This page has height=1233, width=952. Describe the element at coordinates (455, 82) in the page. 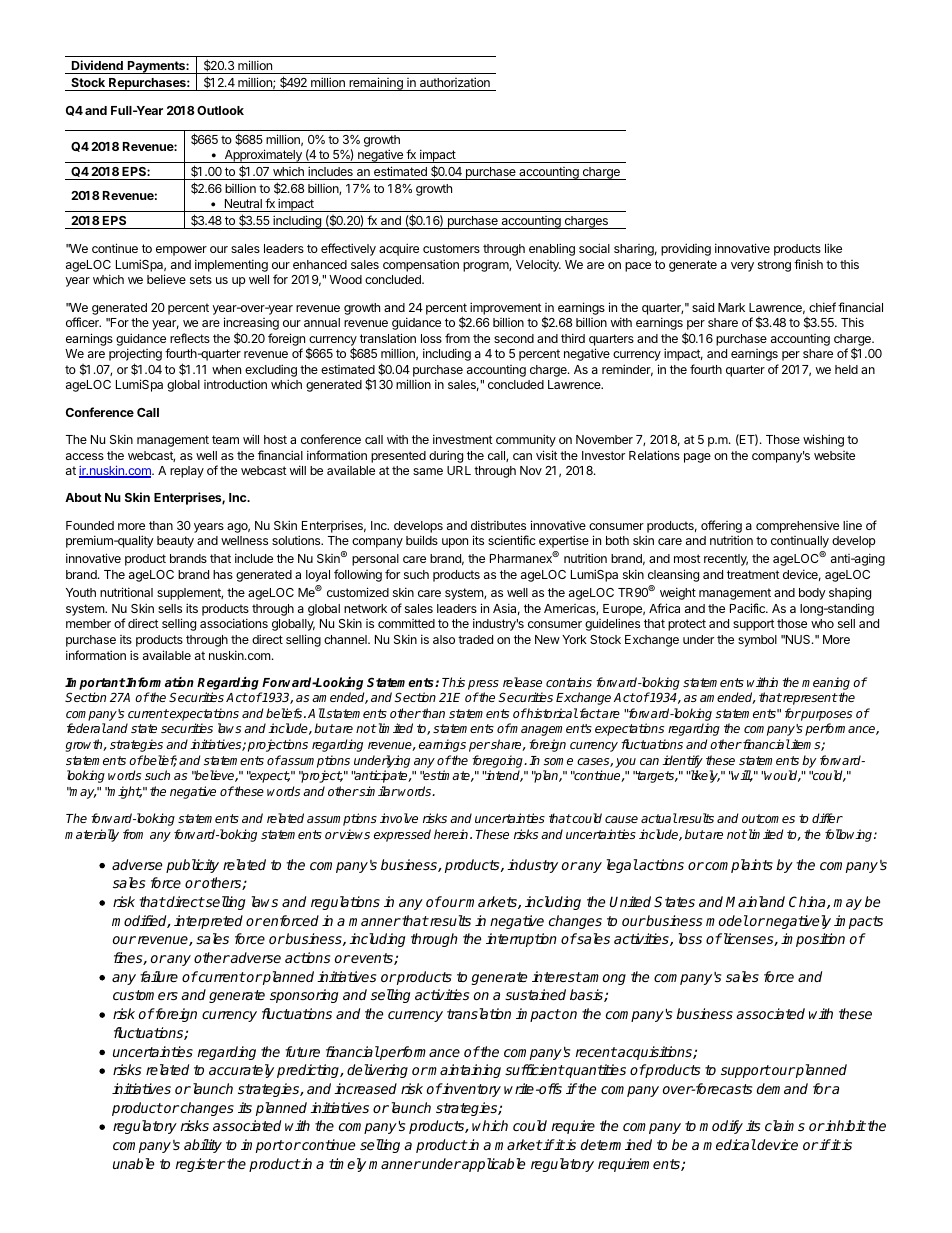

I see `authorization` at that location.
